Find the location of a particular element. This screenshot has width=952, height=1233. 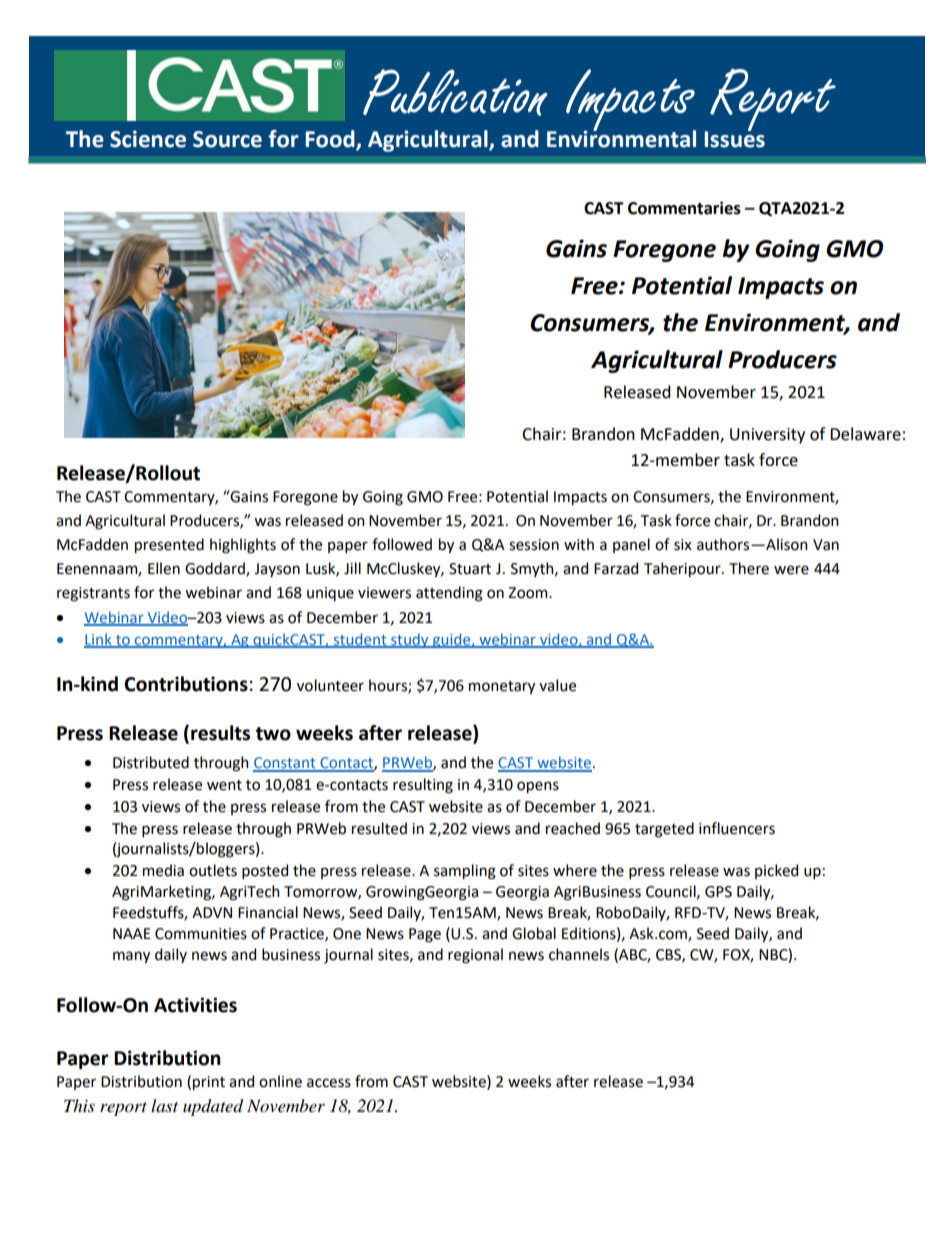

Publication is located at coordinates (455, 92).
